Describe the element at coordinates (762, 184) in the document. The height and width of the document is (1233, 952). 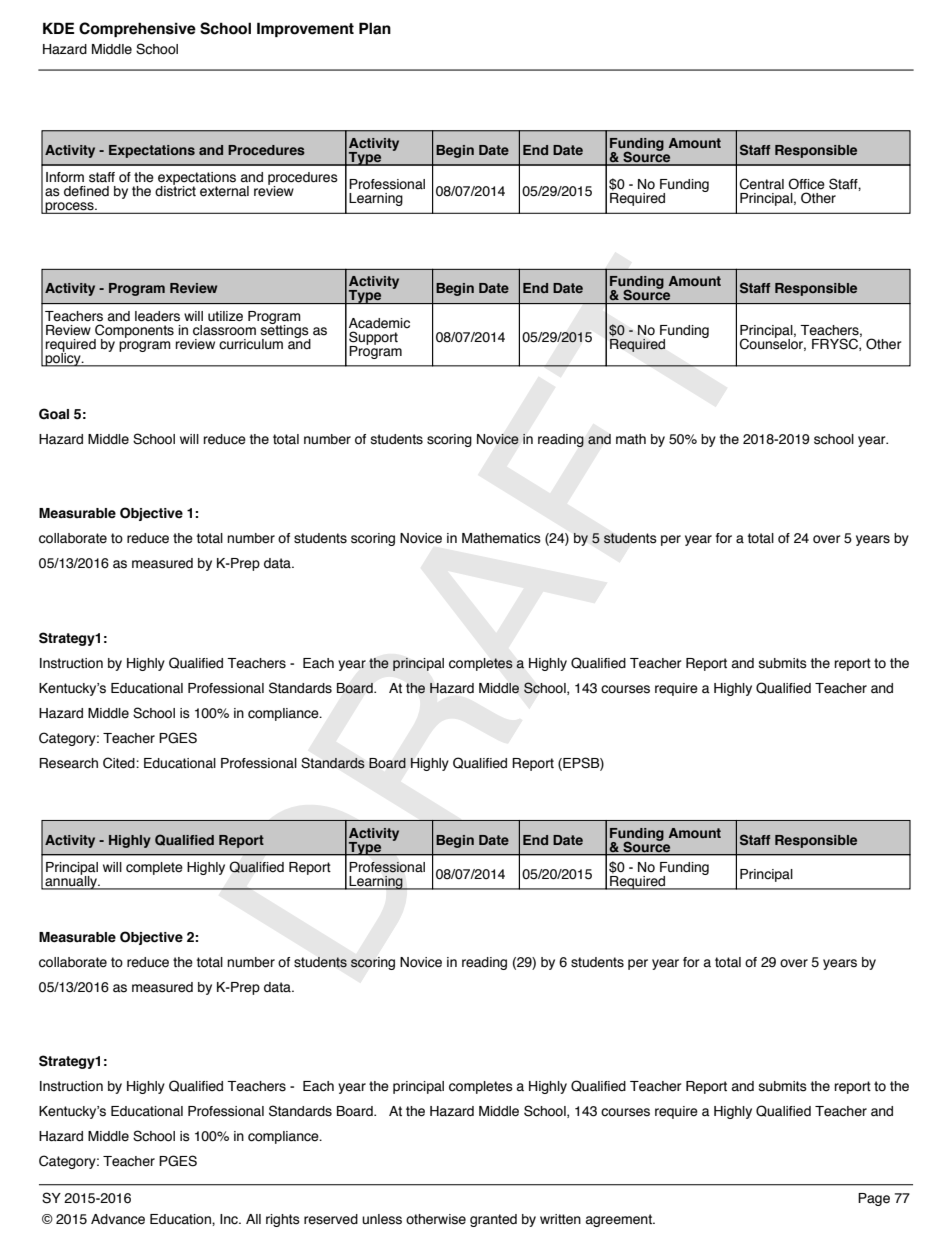
I see `Central` at that location.
